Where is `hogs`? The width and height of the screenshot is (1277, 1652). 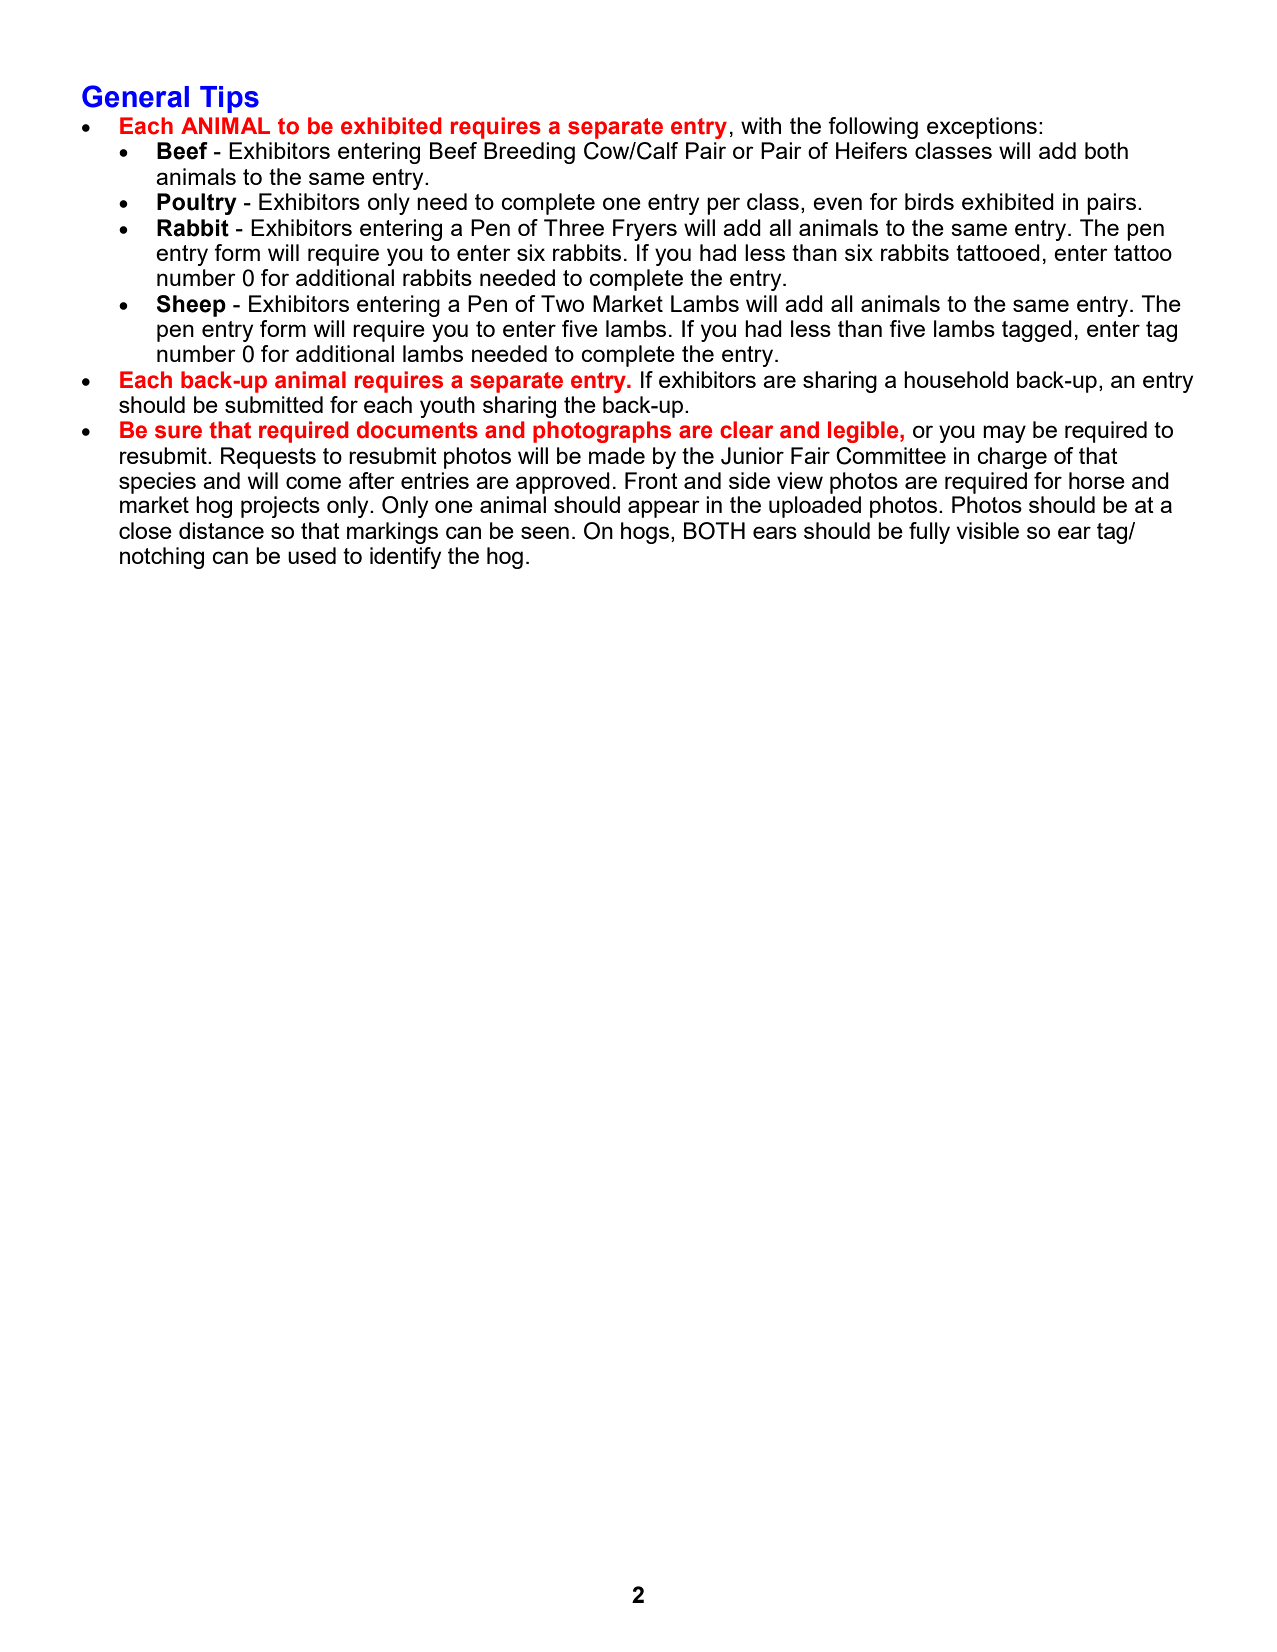
hogs is located at coordinates (645, 533).
